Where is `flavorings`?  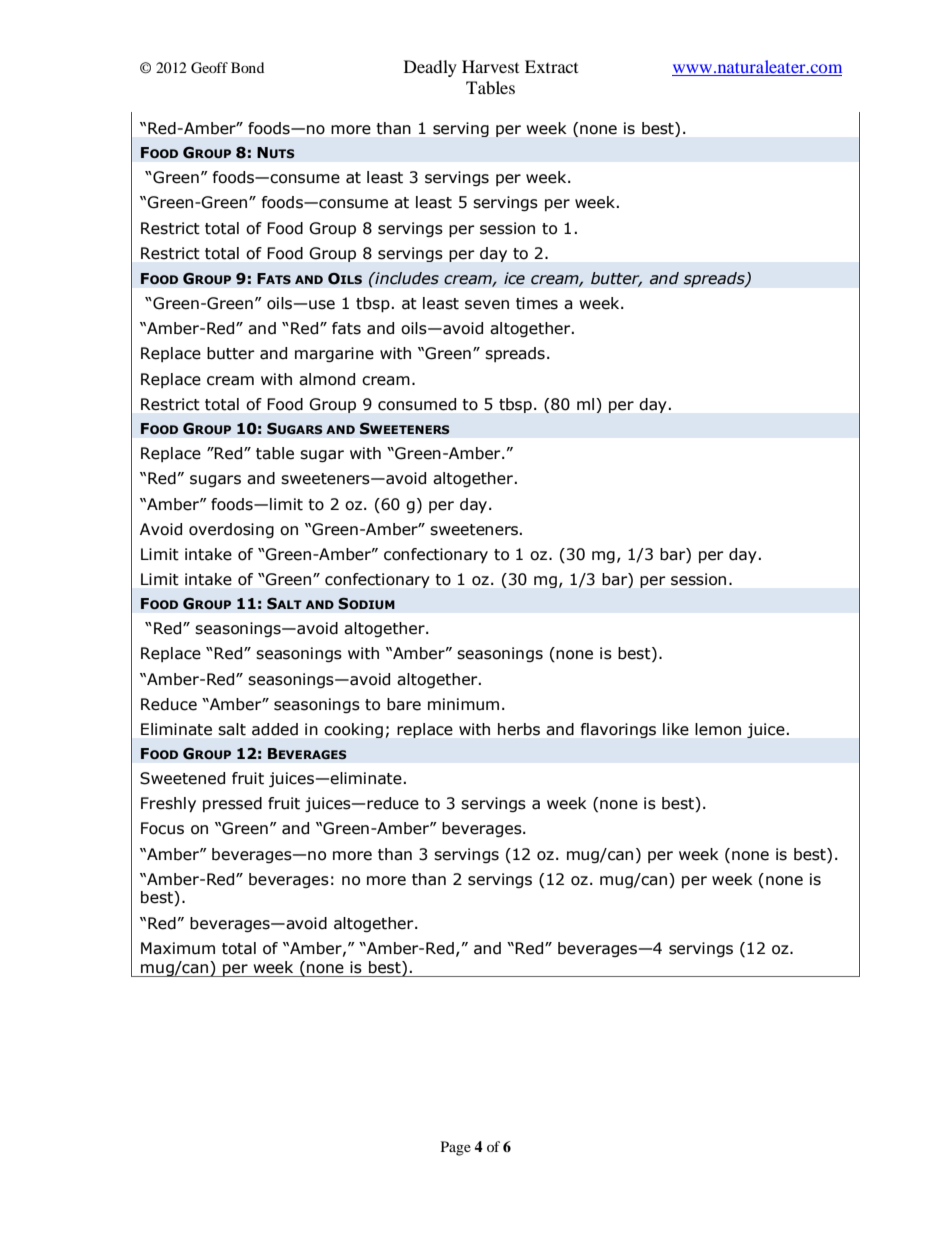 flavorings is located at coordinates (618, 730).
